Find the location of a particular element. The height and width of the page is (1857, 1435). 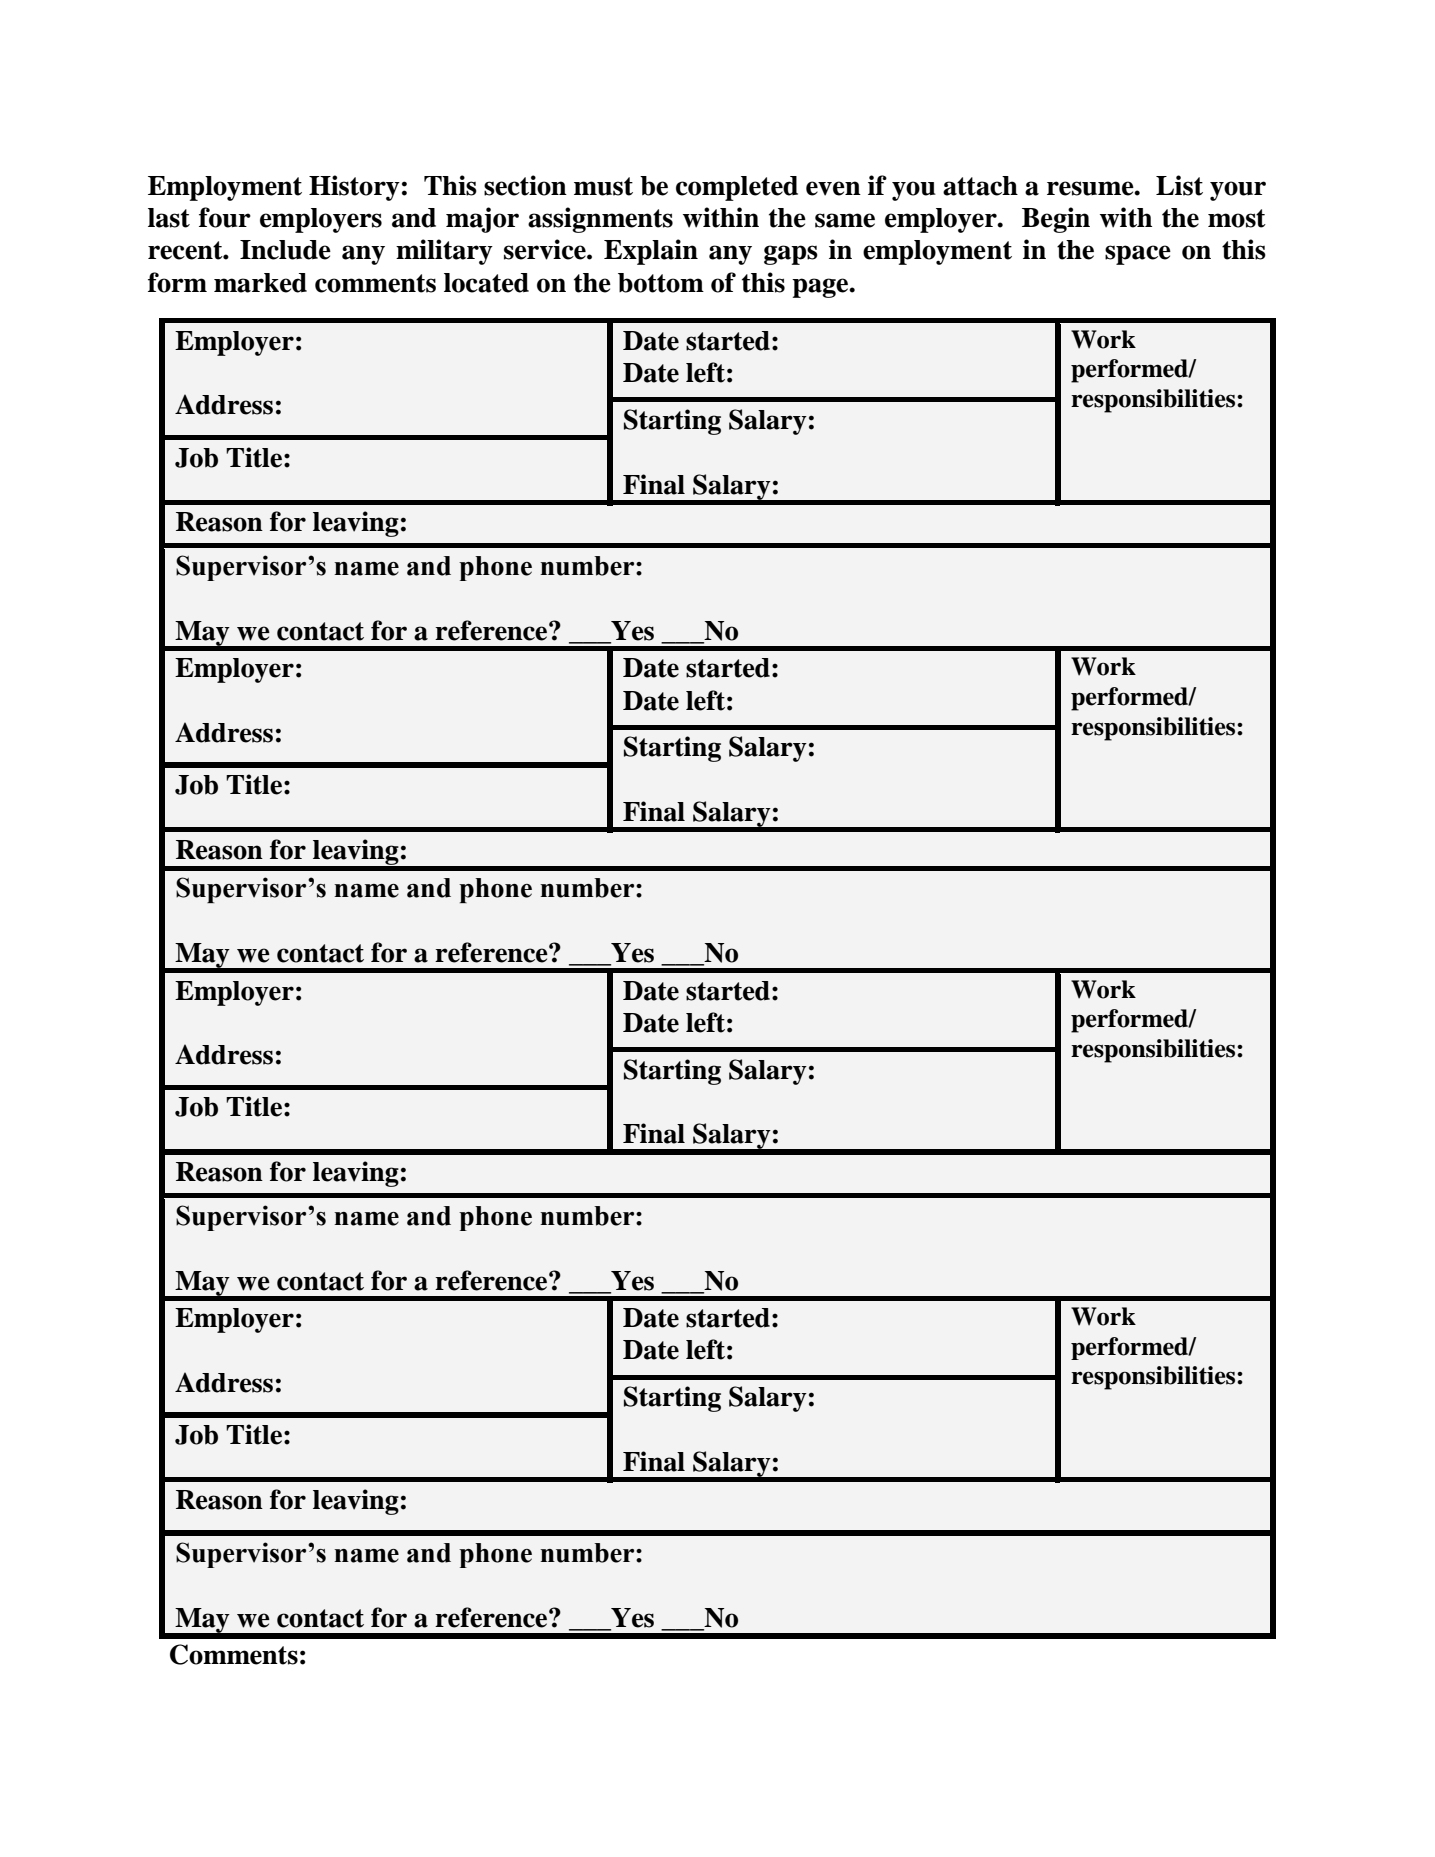

assignments is located at coordinates (600, 220).
